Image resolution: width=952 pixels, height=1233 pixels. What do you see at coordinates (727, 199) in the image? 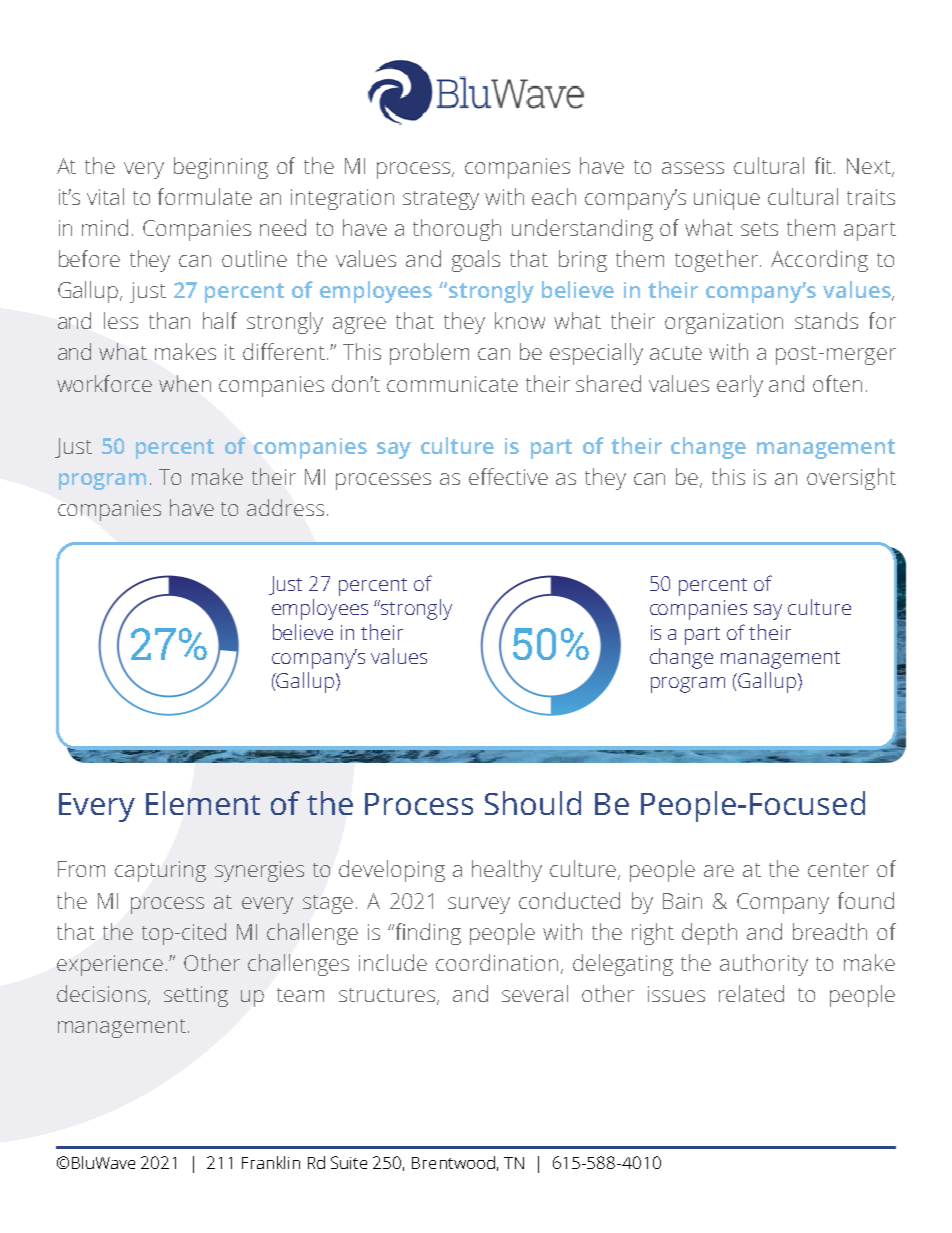
I see `unique` at bounding box center [727, 199].
